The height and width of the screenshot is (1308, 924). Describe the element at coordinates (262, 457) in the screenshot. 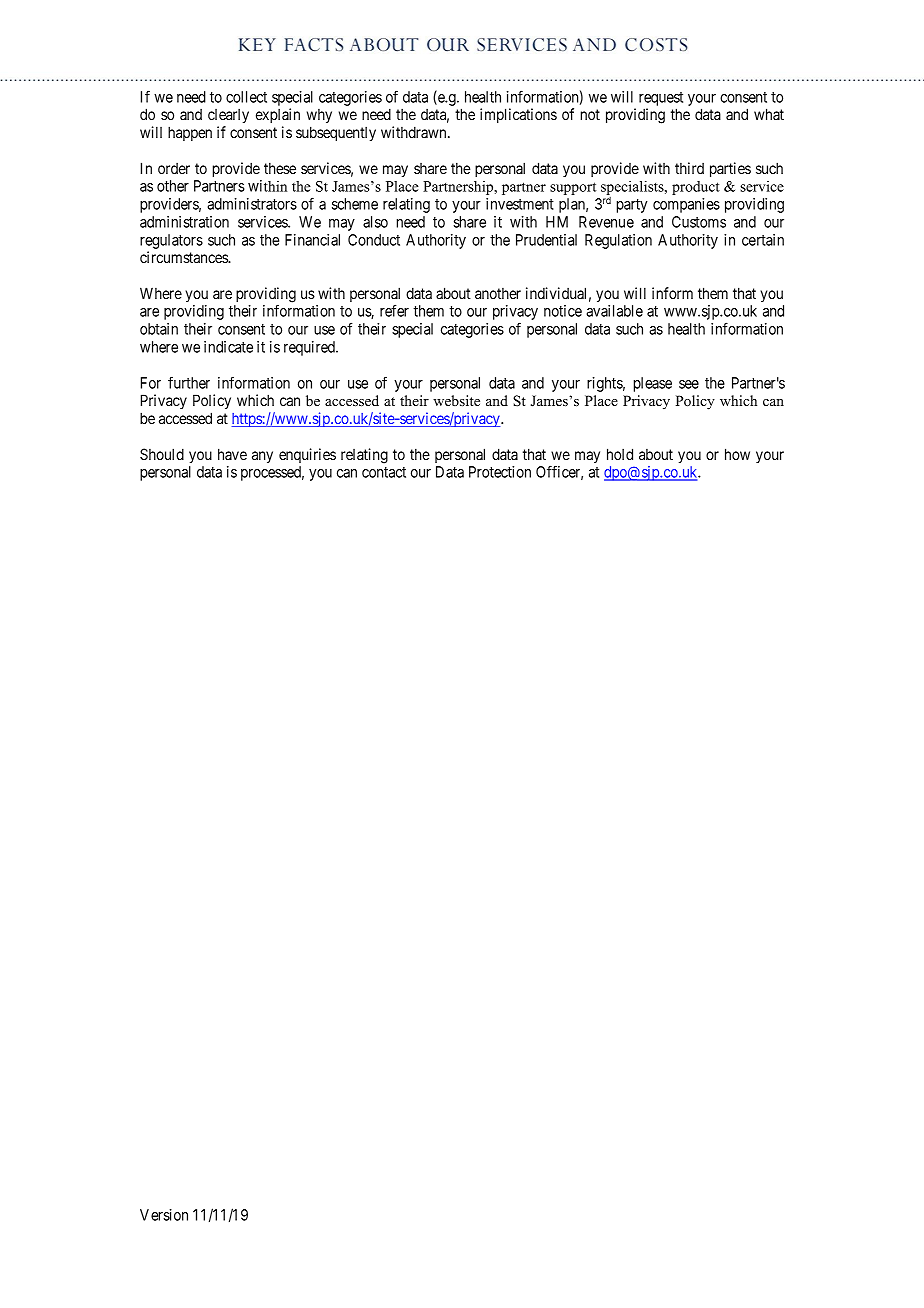

I see `any` at that location.
